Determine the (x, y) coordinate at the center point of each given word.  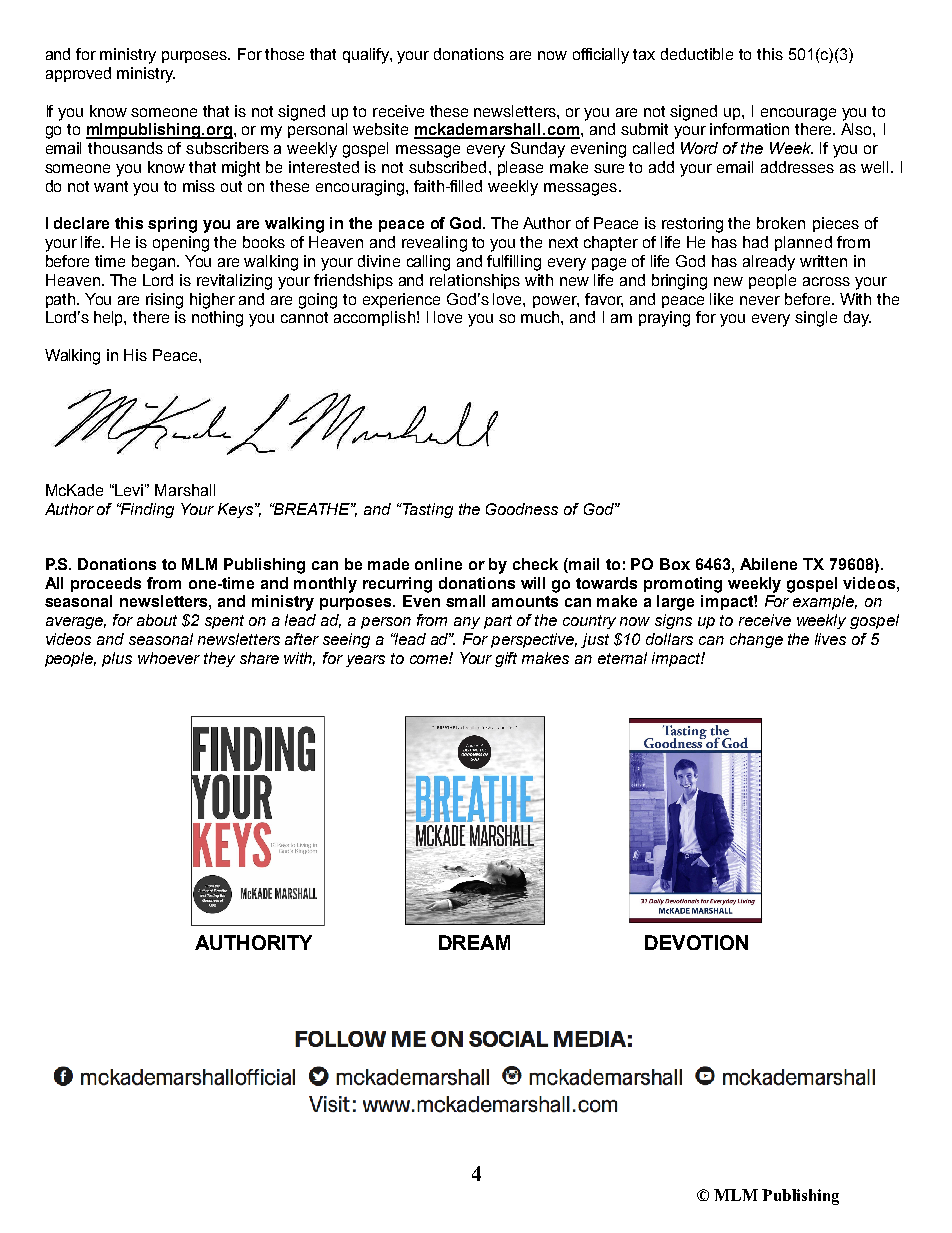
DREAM (474, 942)
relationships (475, 281)
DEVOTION (696, 942)
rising (164, 301)
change (756, 640)
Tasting (426, 510)
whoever (169, 658)
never (760, 300)
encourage (798, 114)
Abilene (768, 564)
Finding (146, 510)
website (380, 129)
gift (506, 659)
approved (78, 74)
